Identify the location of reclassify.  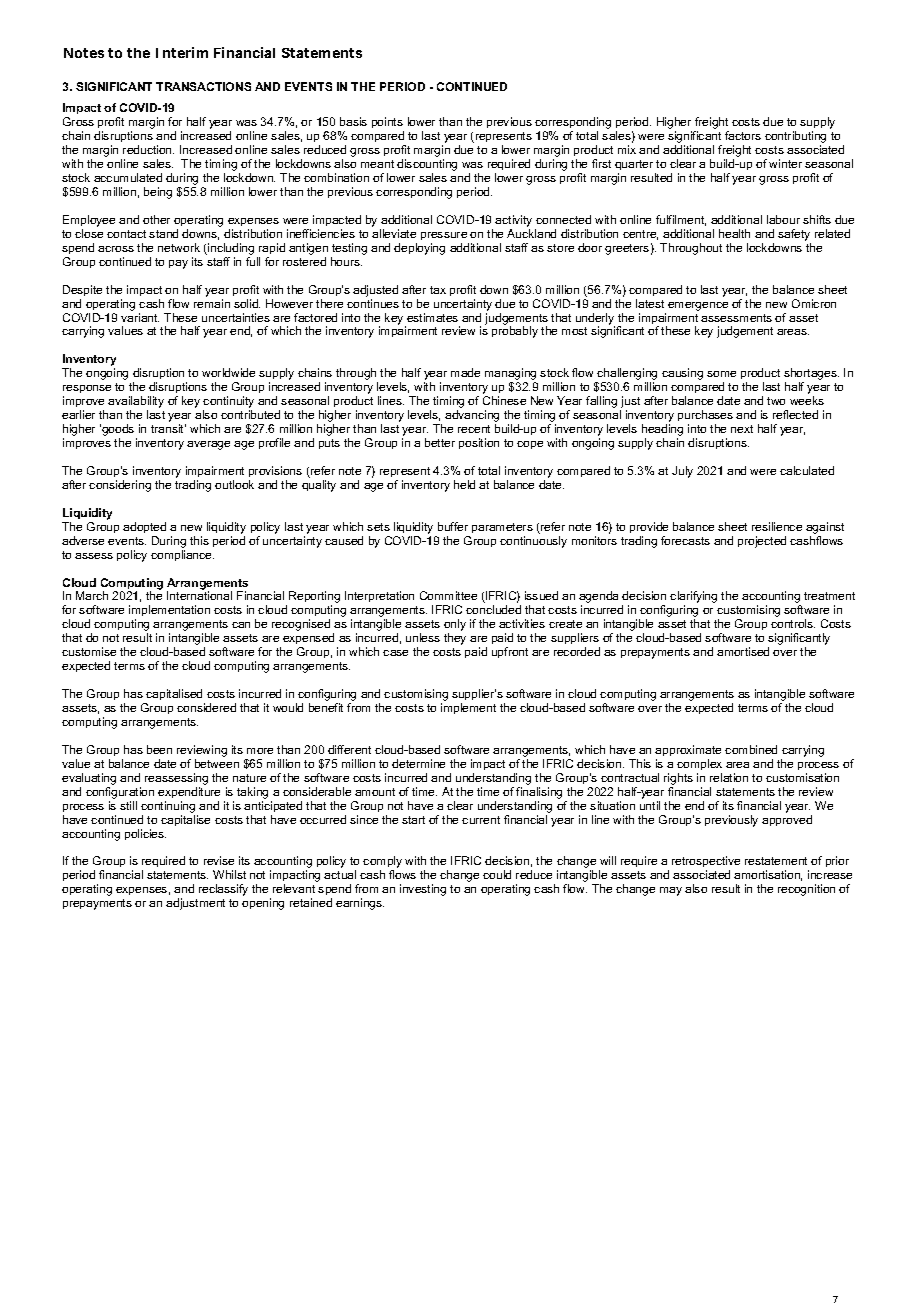
(223, 890).
